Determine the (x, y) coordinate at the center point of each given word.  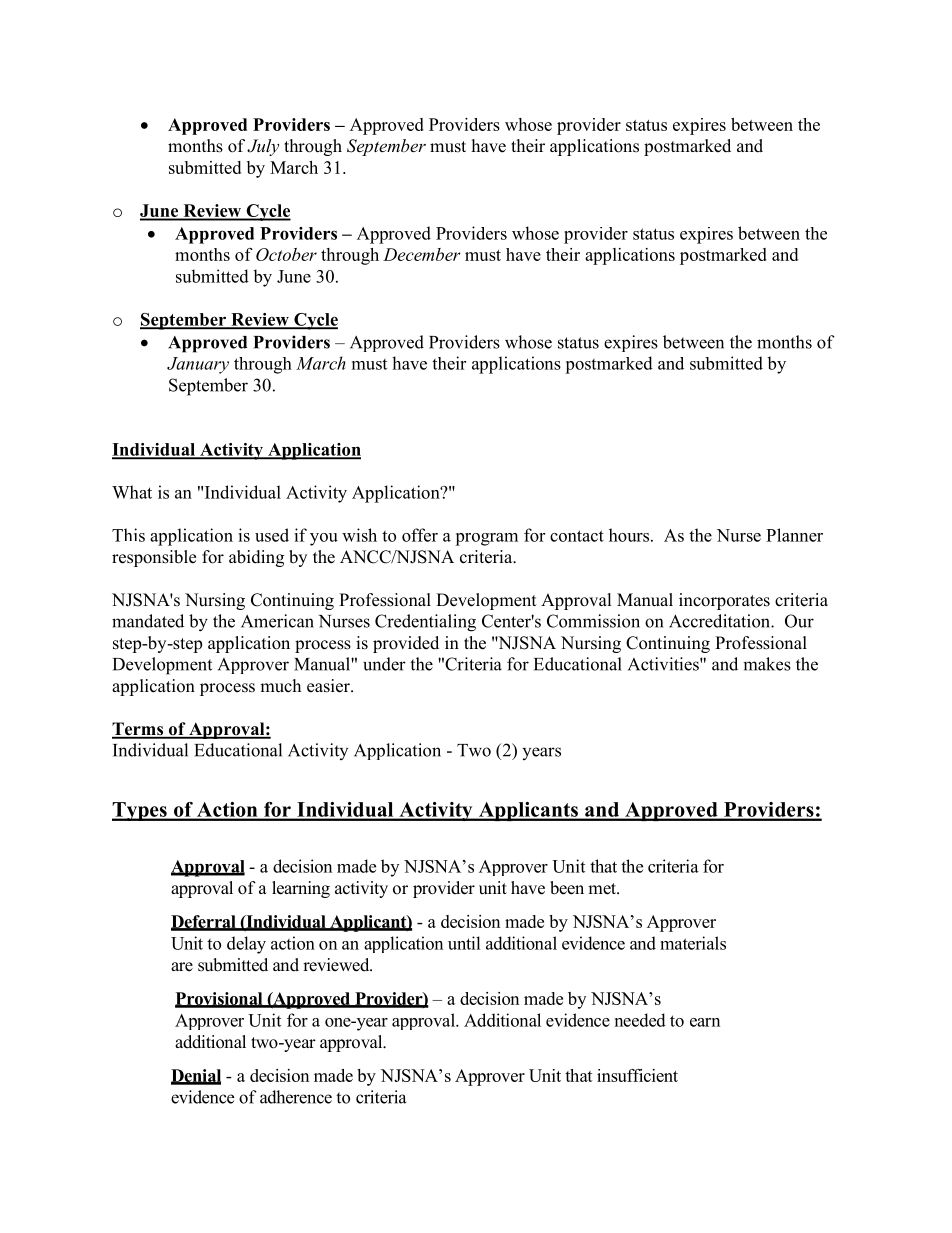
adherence (296, 1097)
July (263, 147)
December (422, 254)
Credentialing (425, 623)
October (286, 254)
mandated (148, 621)
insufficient (637, 1075)
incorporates (724, 601)
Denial (196, 1076)
